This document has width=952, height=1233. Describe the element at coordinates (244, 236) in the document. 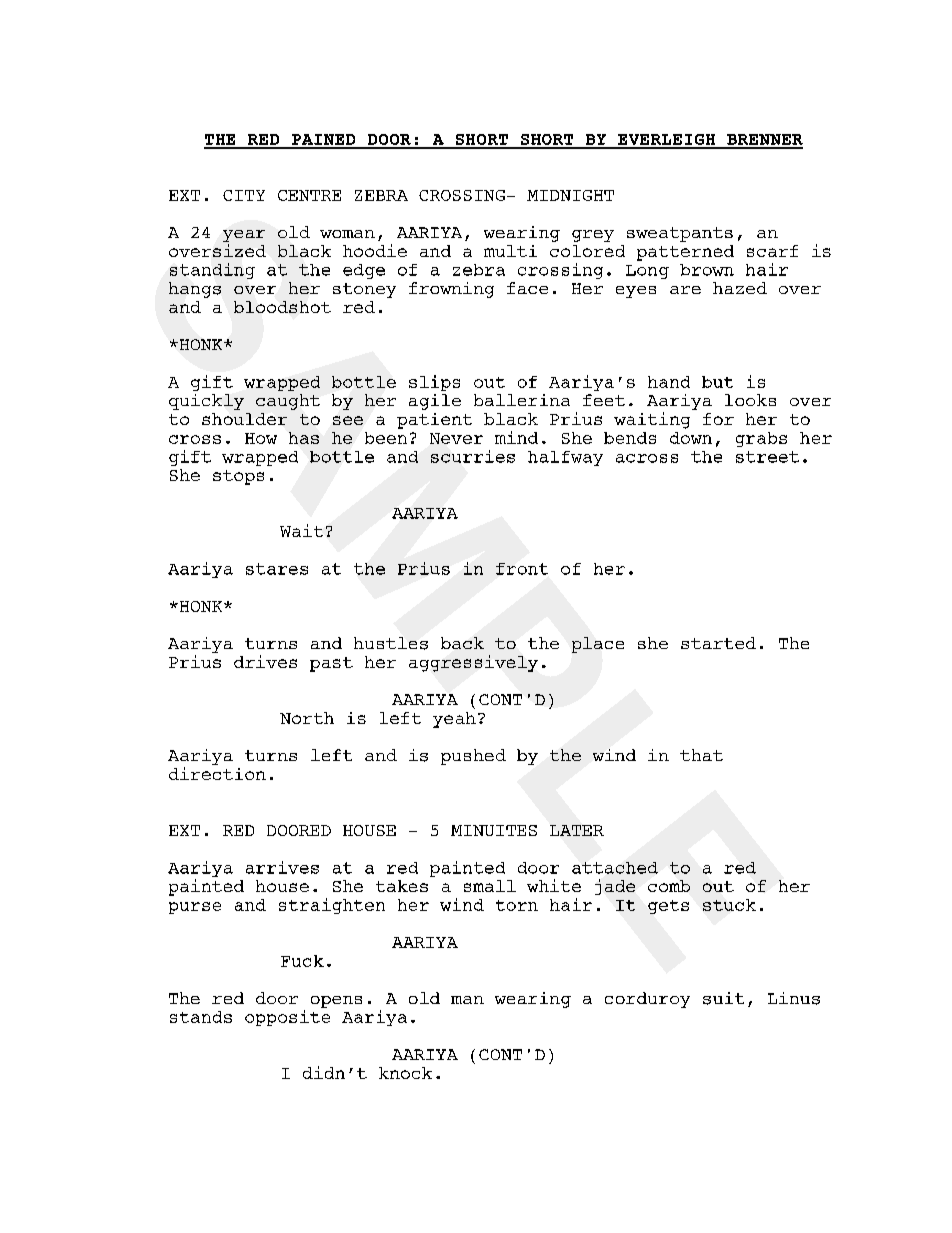

I see `year` at that location.
